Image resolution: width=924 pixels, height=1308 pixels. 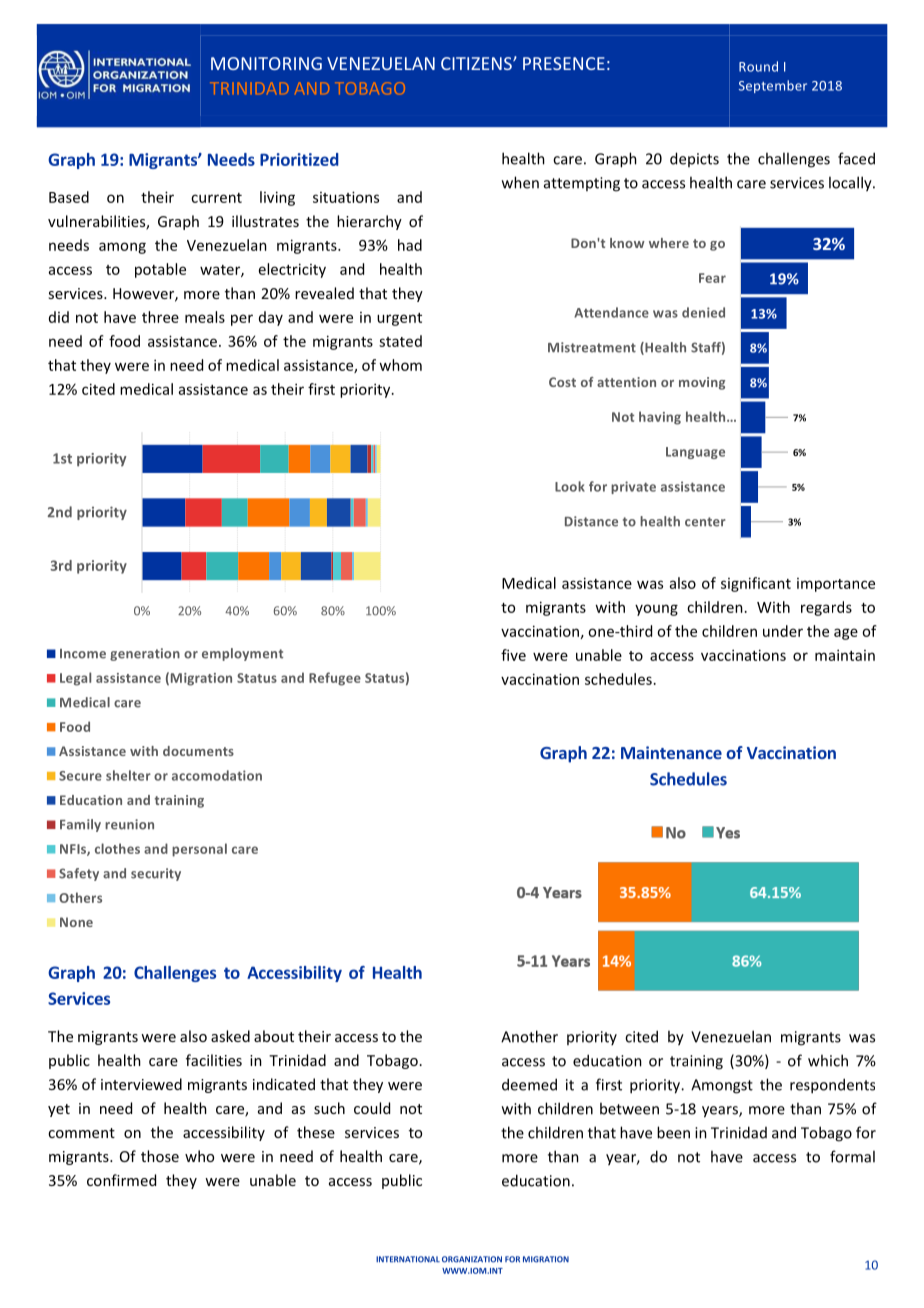 I want to click on formal, so click(x=852, y=1156).
